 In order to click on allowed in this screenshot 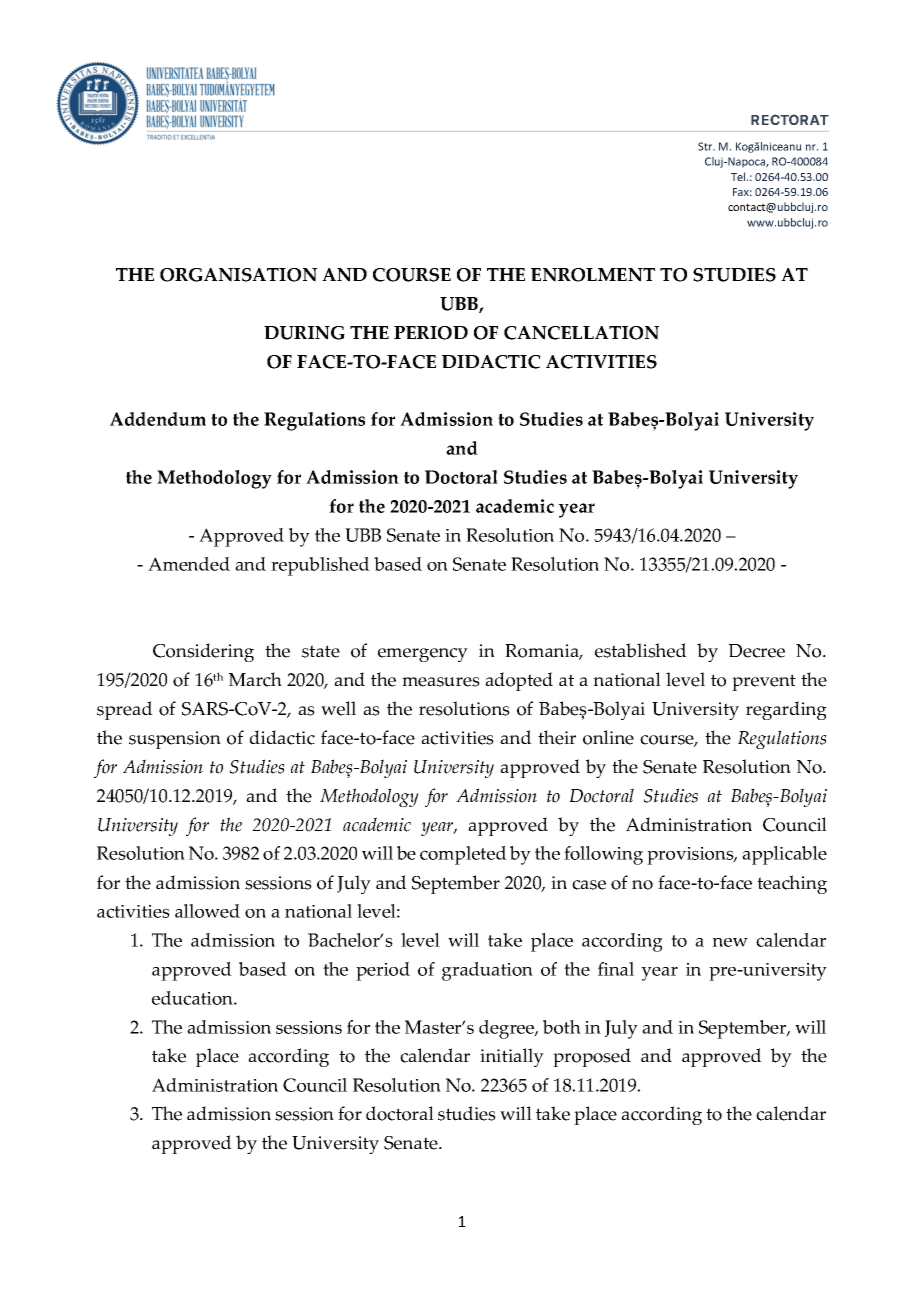, I will do `click(207, 911)`.
